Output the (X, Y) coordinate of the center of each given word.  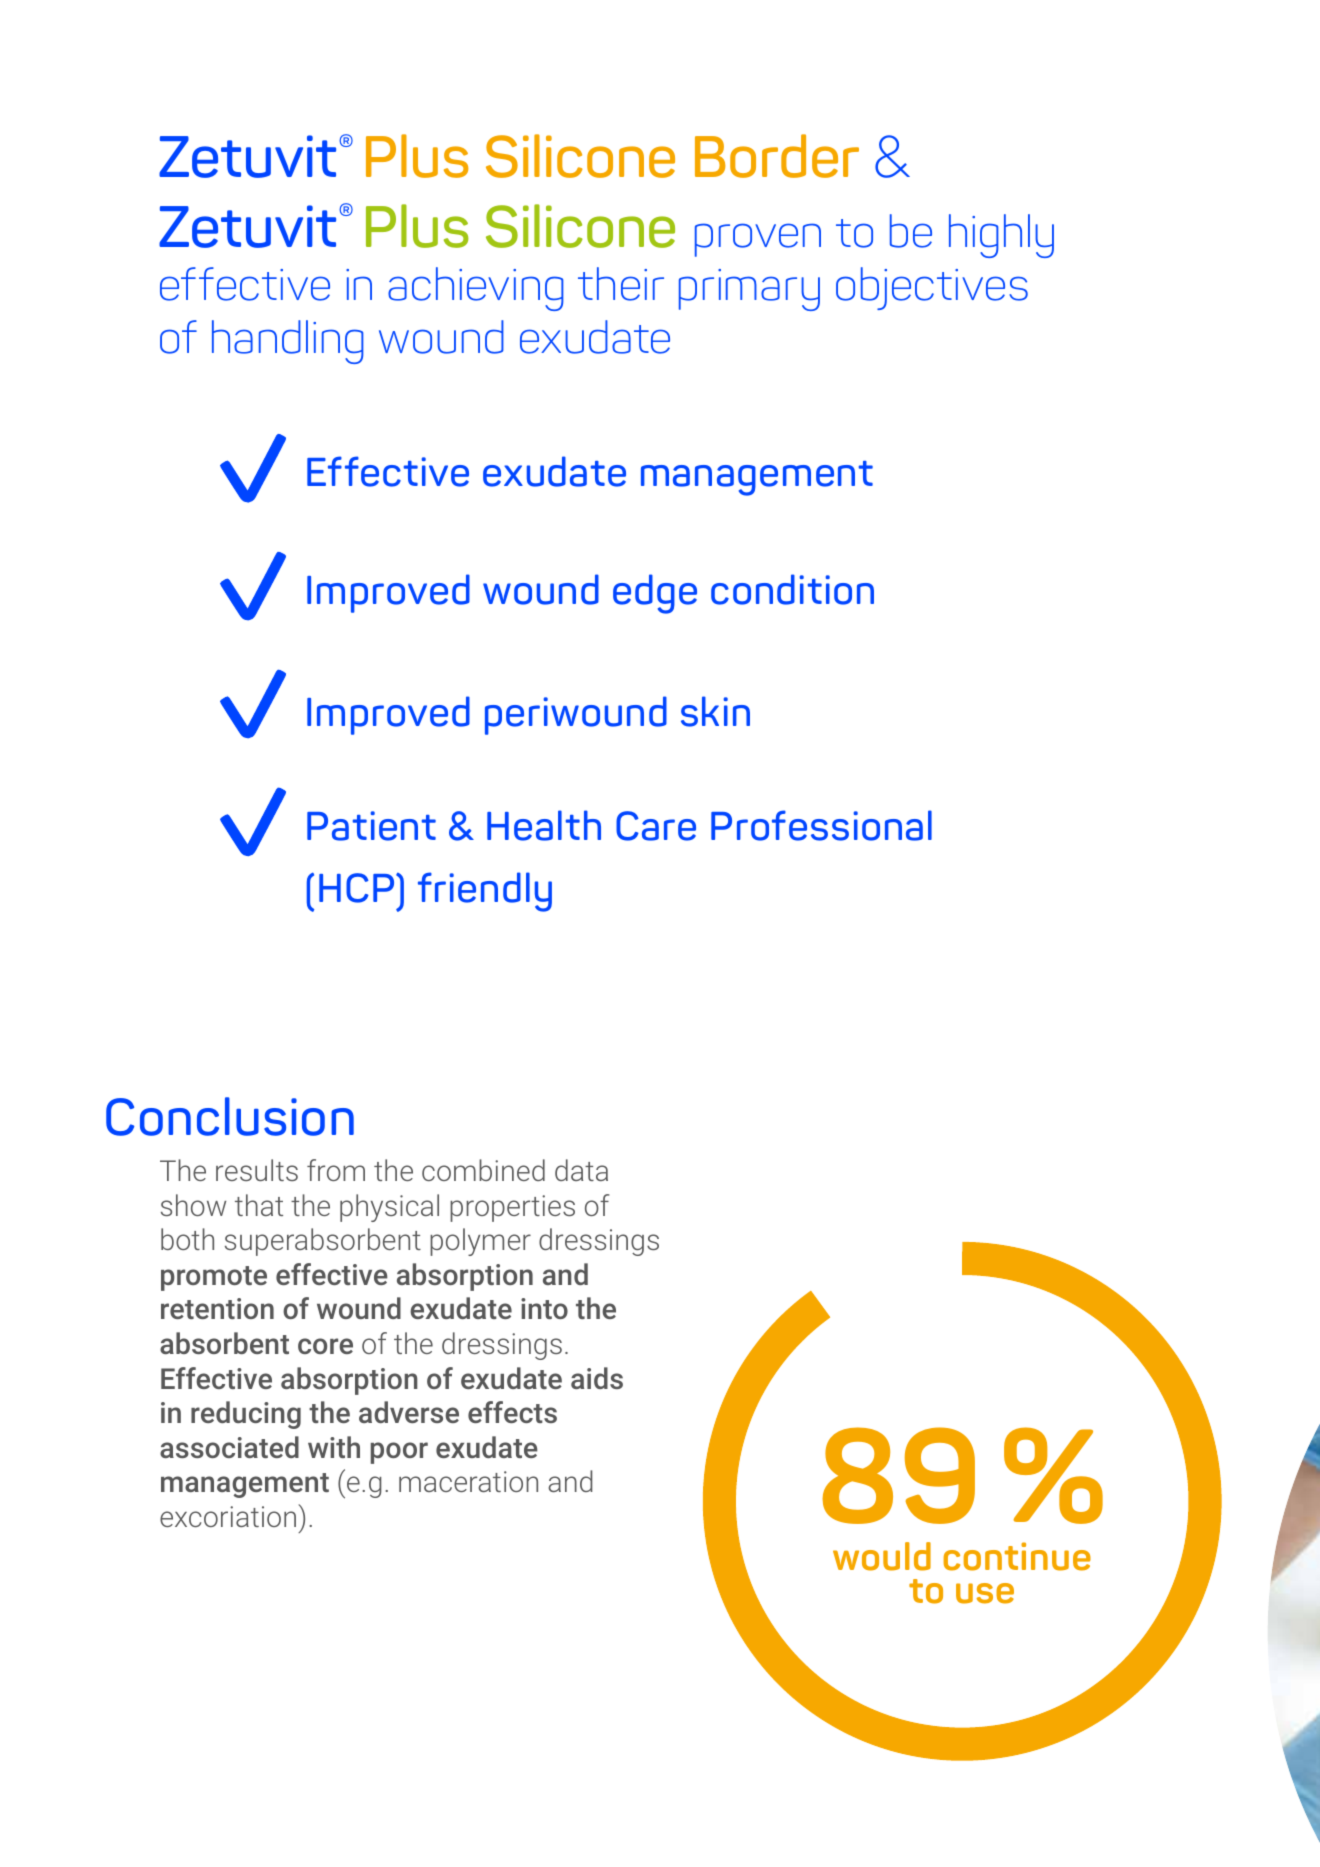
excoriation (229, 1515)
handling (287, 342)
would (882, 1556)
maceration (468, 1481)
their (621, 284)
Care (656, 826)
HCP (358, 888)
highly (1001, 236)
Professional (821, 825)
